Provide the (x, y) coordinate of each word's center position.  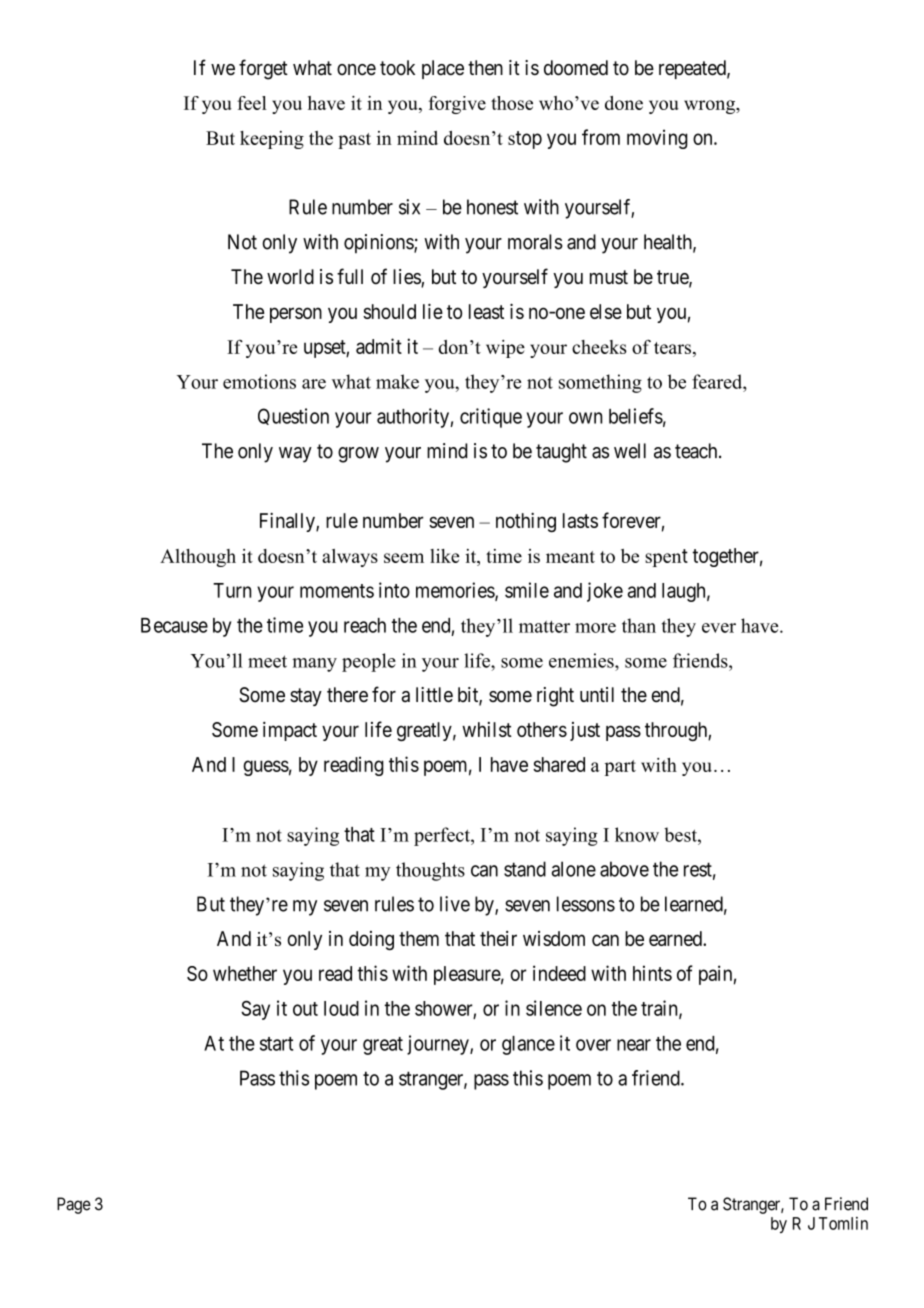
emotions (259, 381)
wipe (505, 349)
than (639, 625)
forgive (457, 105)
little (434, 695)
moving (657, 139)
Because (174, 625)
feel (252, 103)
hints (652, 973)
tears (674, 348)
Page (74, 1205)
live (455, 904)
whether (245, 973)
